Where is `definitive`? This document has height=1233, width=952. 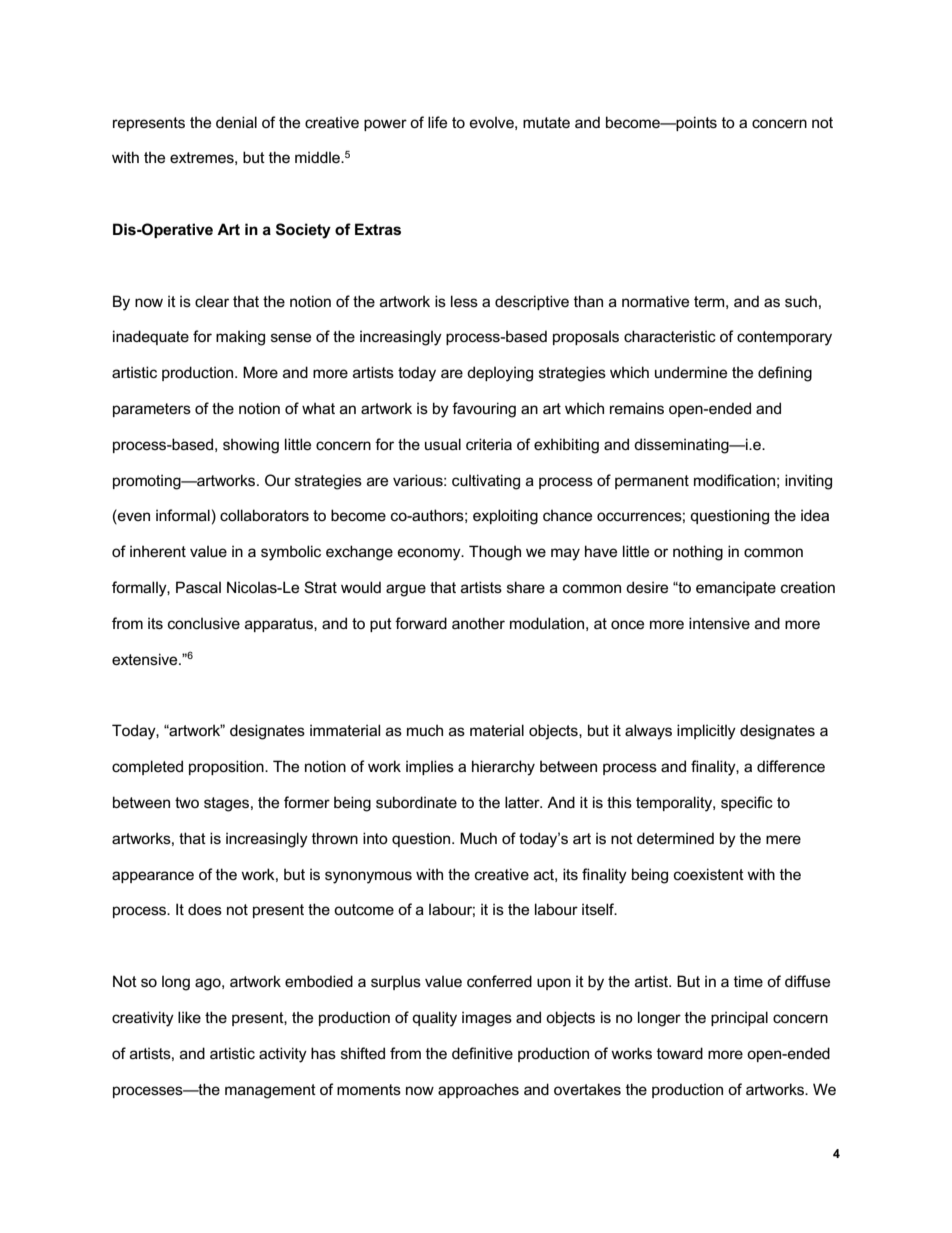 definitive is located at coordinates (482, 1053).
